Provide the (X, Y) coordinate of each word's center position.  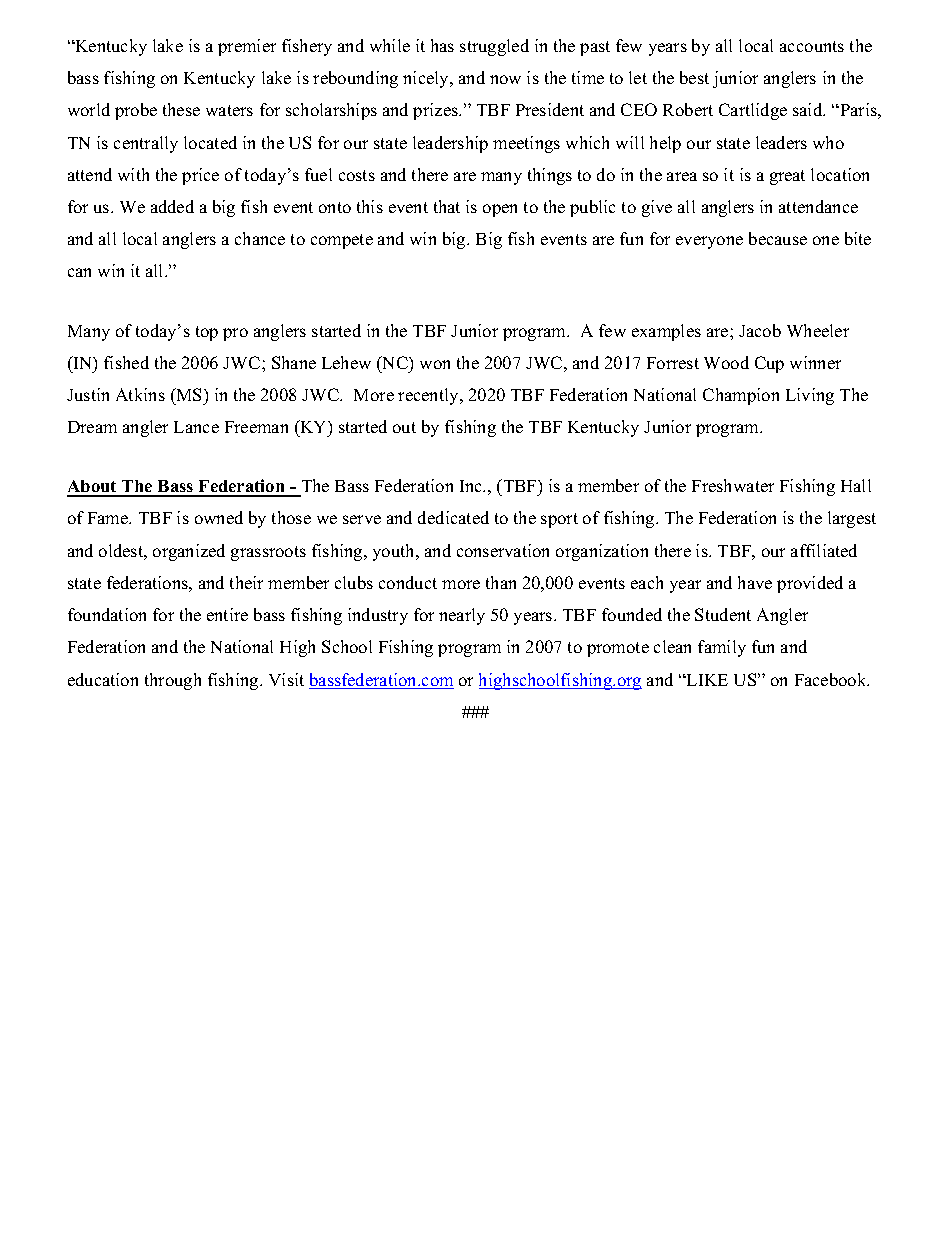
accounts (812, 46)
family (722, 648)
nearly (462, 616)
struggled (494, 47)
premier (247, 47)
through (173, 681)
